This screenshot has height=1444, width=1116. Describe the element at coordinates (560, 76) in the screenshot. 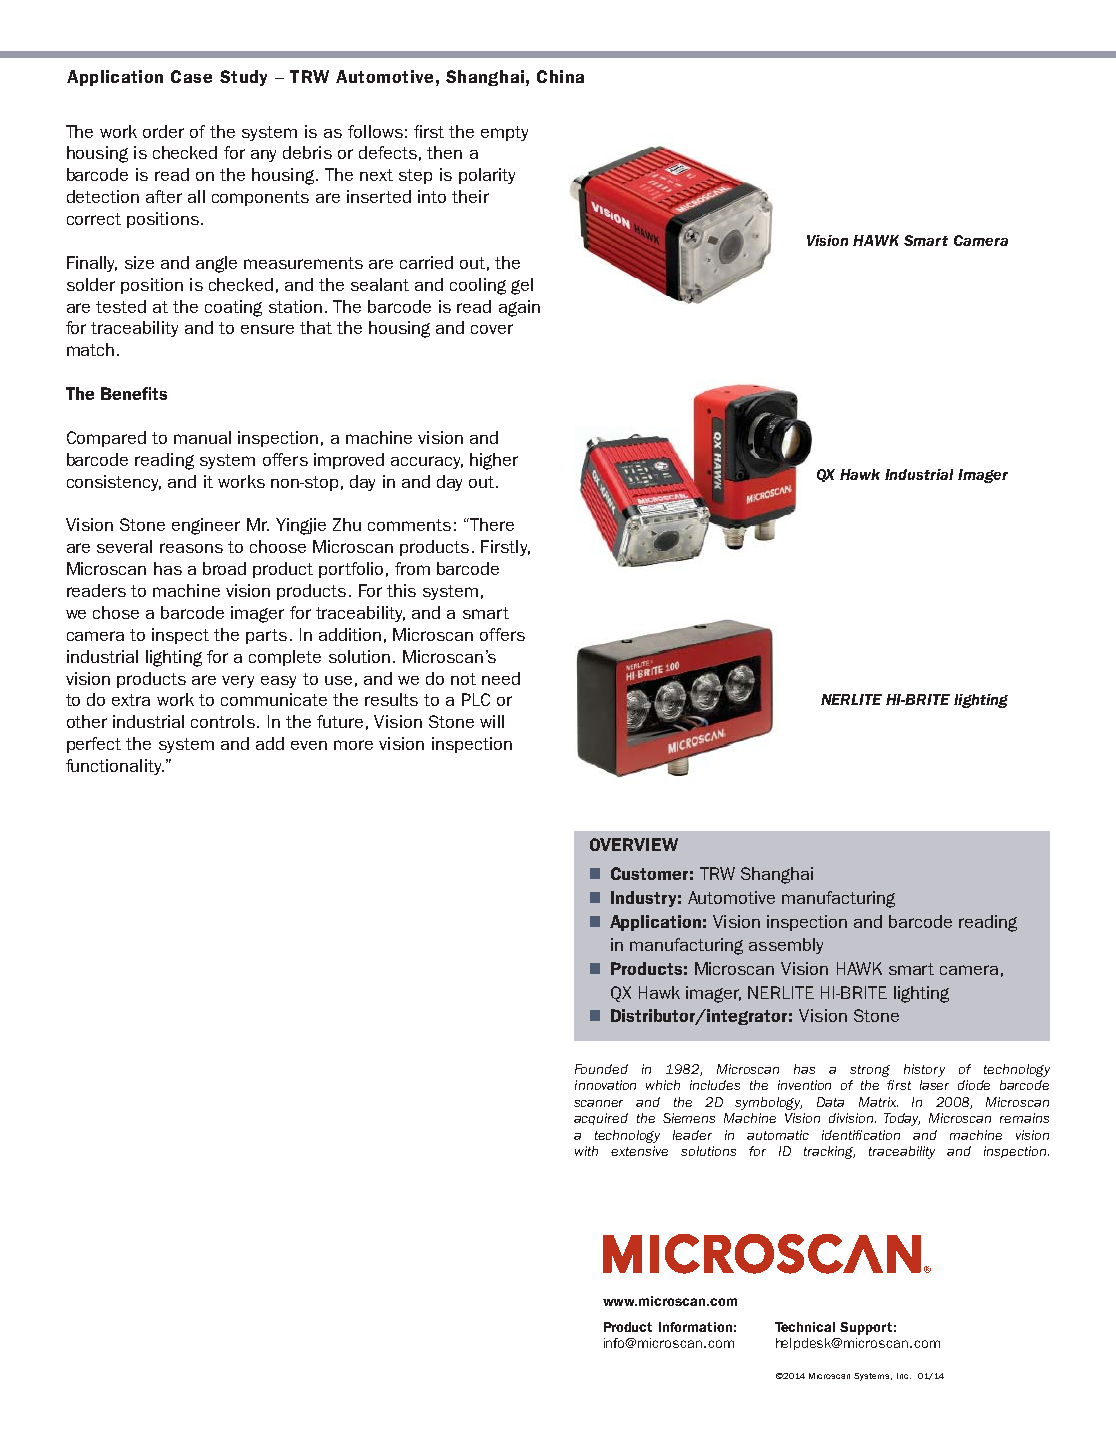

I see `China` at that location.
